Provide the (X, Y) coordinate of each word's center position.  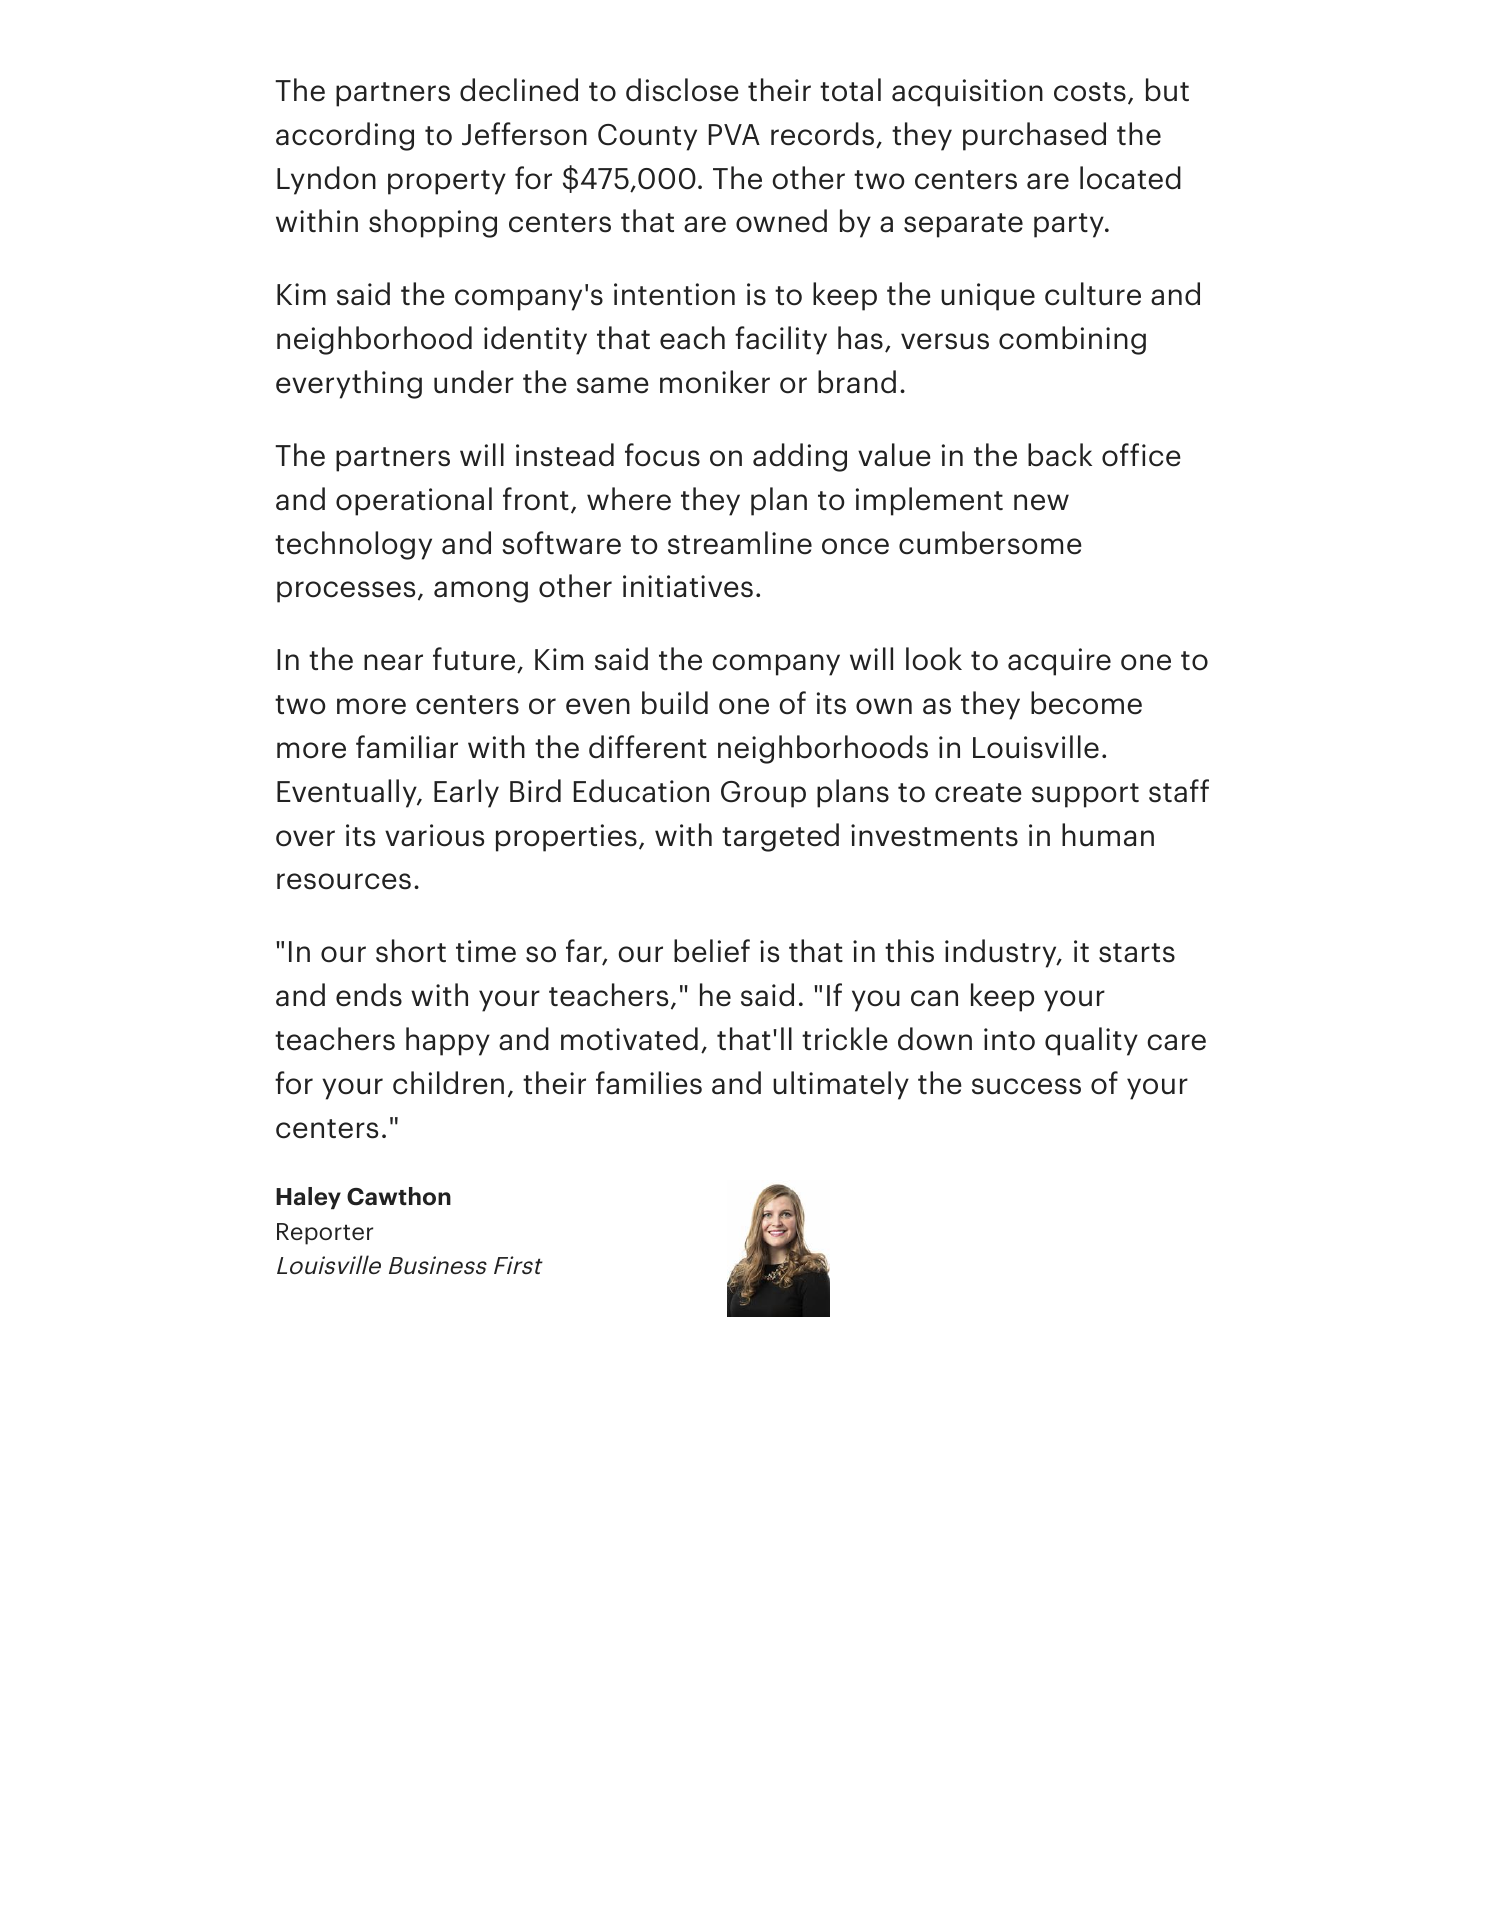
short (411, 951)
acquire (1059, 662)
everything (349, 384)
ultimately (841, 1085)
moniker (715, 382)
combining (1072, 340)
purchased (1034, 136)
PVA (734, 134)
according (345, 136)
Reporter (325, 1234)
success (1026, 1086)
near (393, 662)
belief (712, 951)
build (675, 703)
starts (1137, 953)
